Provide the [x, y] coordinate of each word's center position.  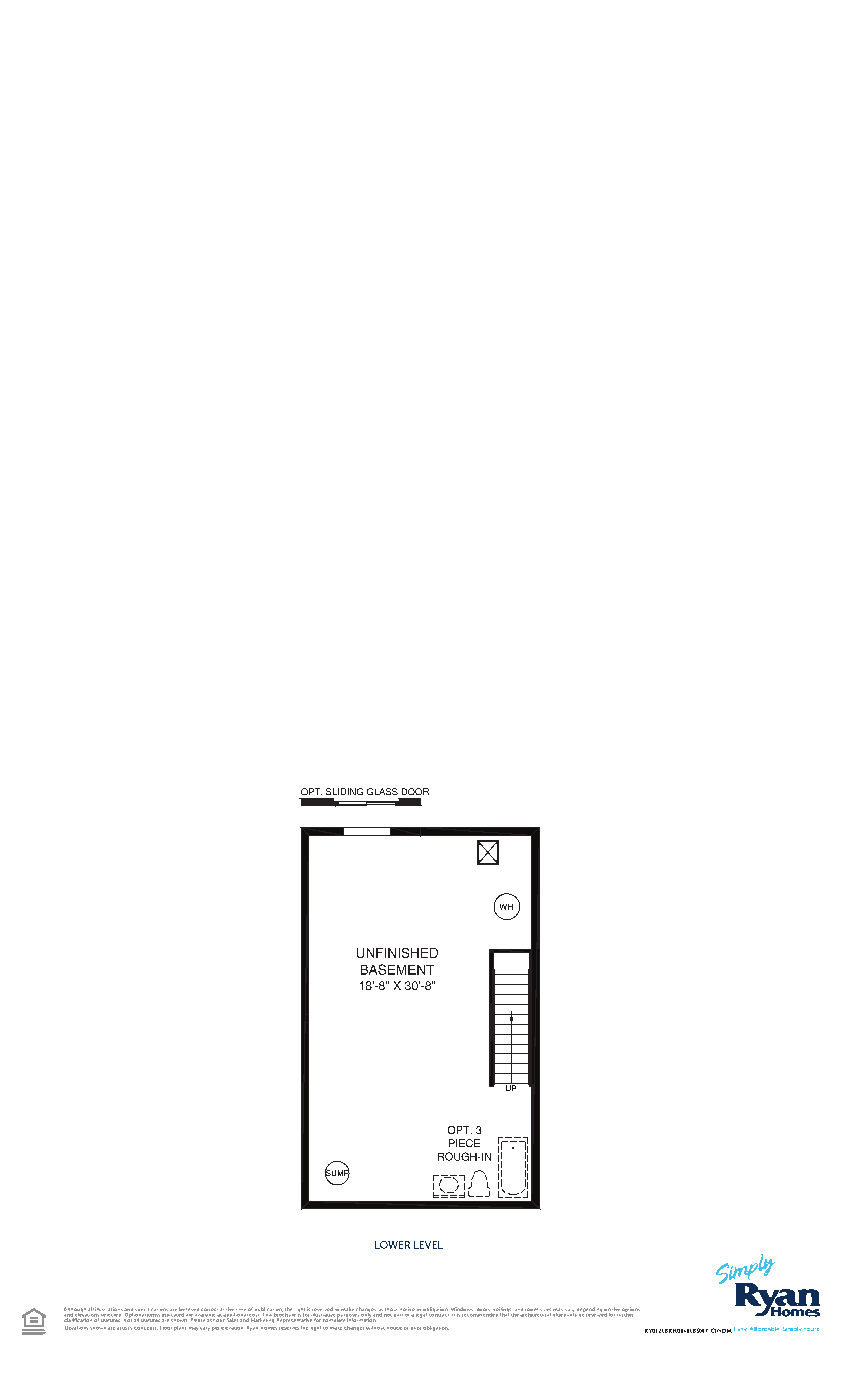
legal [422, 1314]
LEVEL [428, 1245]
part [398, 1315]
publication [268, 1311]
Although [76, 1311]
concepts [146, 1328]
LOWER [392, 1245]
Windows [462, 1309]
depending [589, 1311]
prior [416, 1328]
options [631, 1311]
